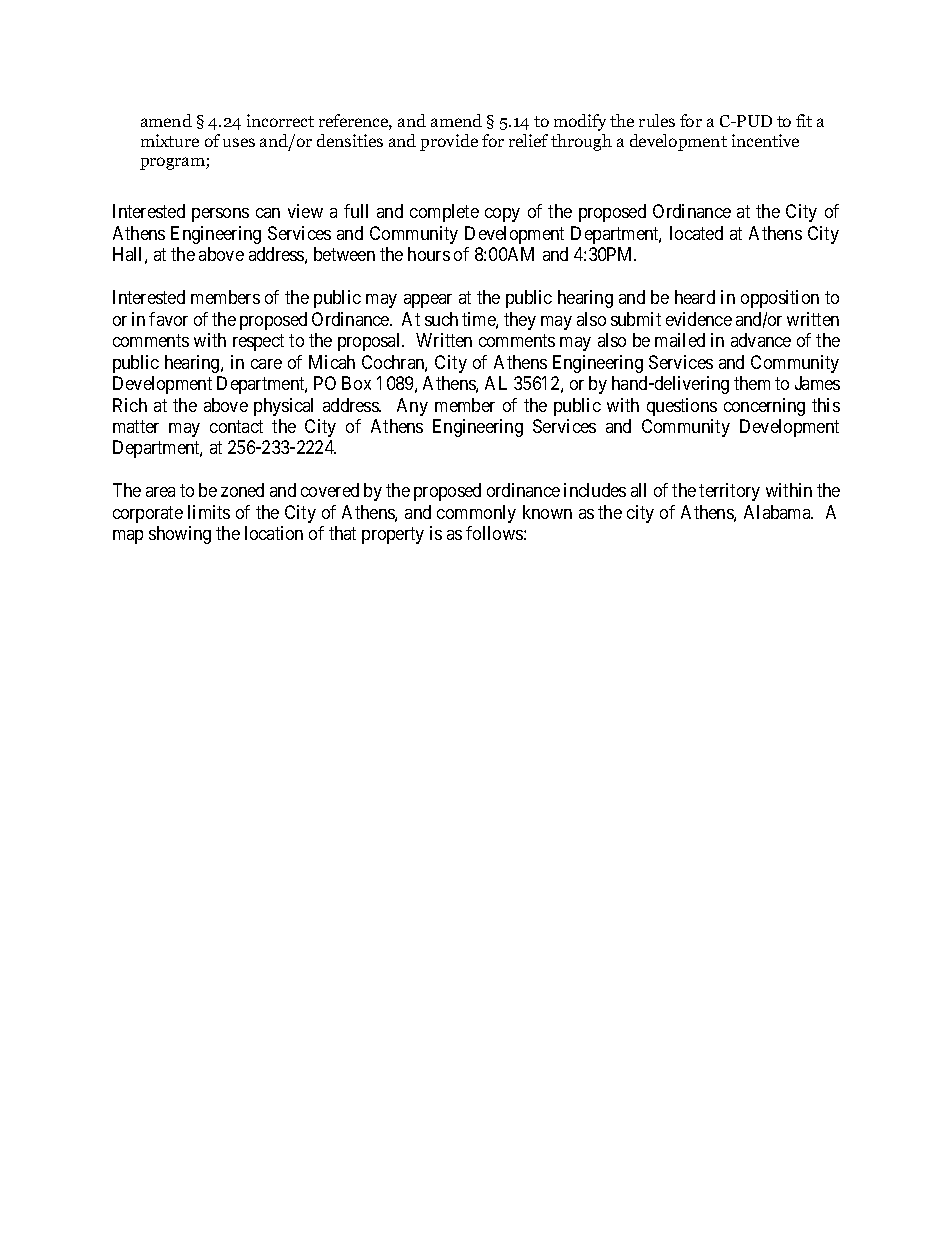 The width and height of the page is (952, 1233). What do you see at coordinates (209, 512) in the page?
I see `limits` at bounding box center [209, 512].
